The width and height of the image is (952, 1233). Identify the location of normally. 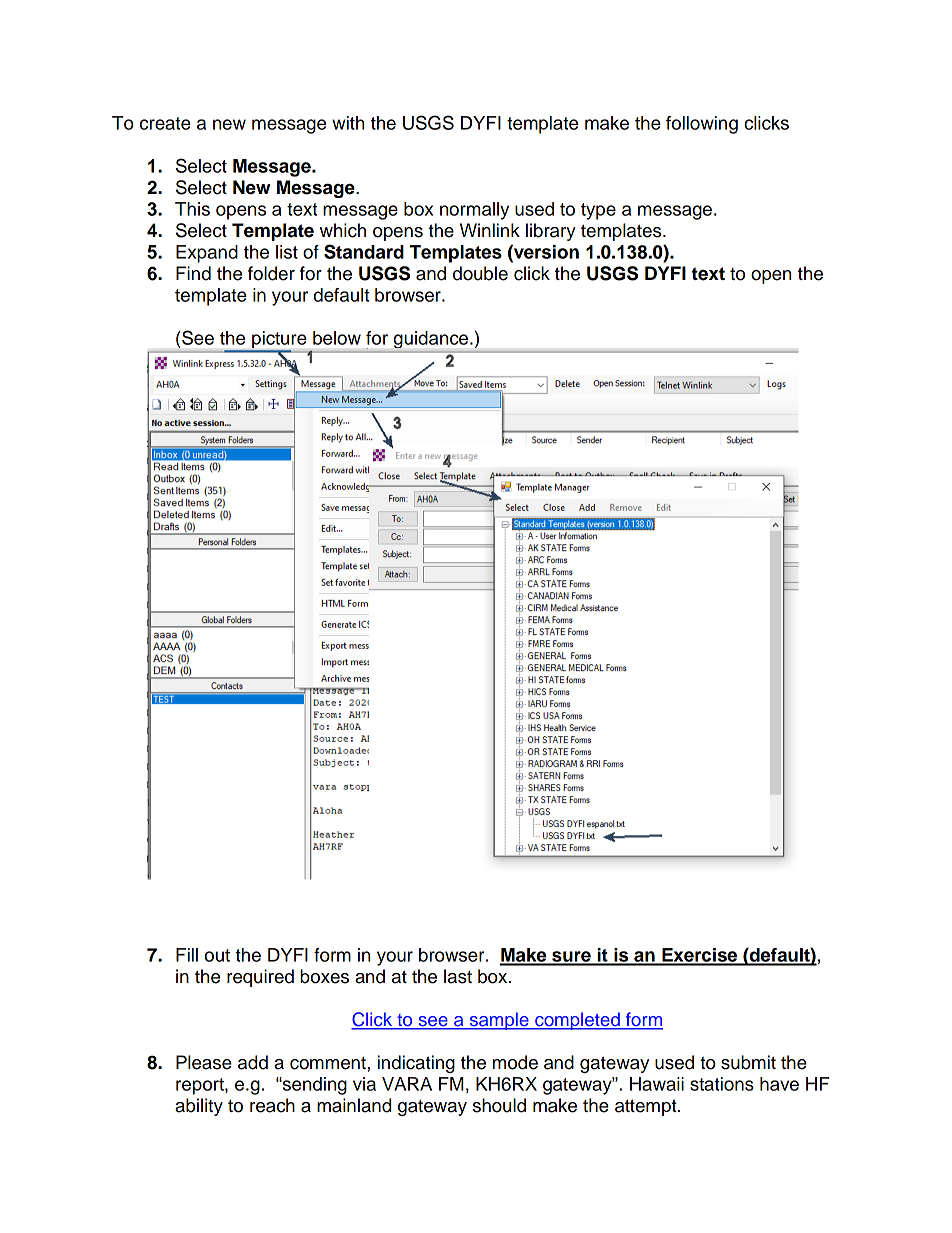
(474, 211).
